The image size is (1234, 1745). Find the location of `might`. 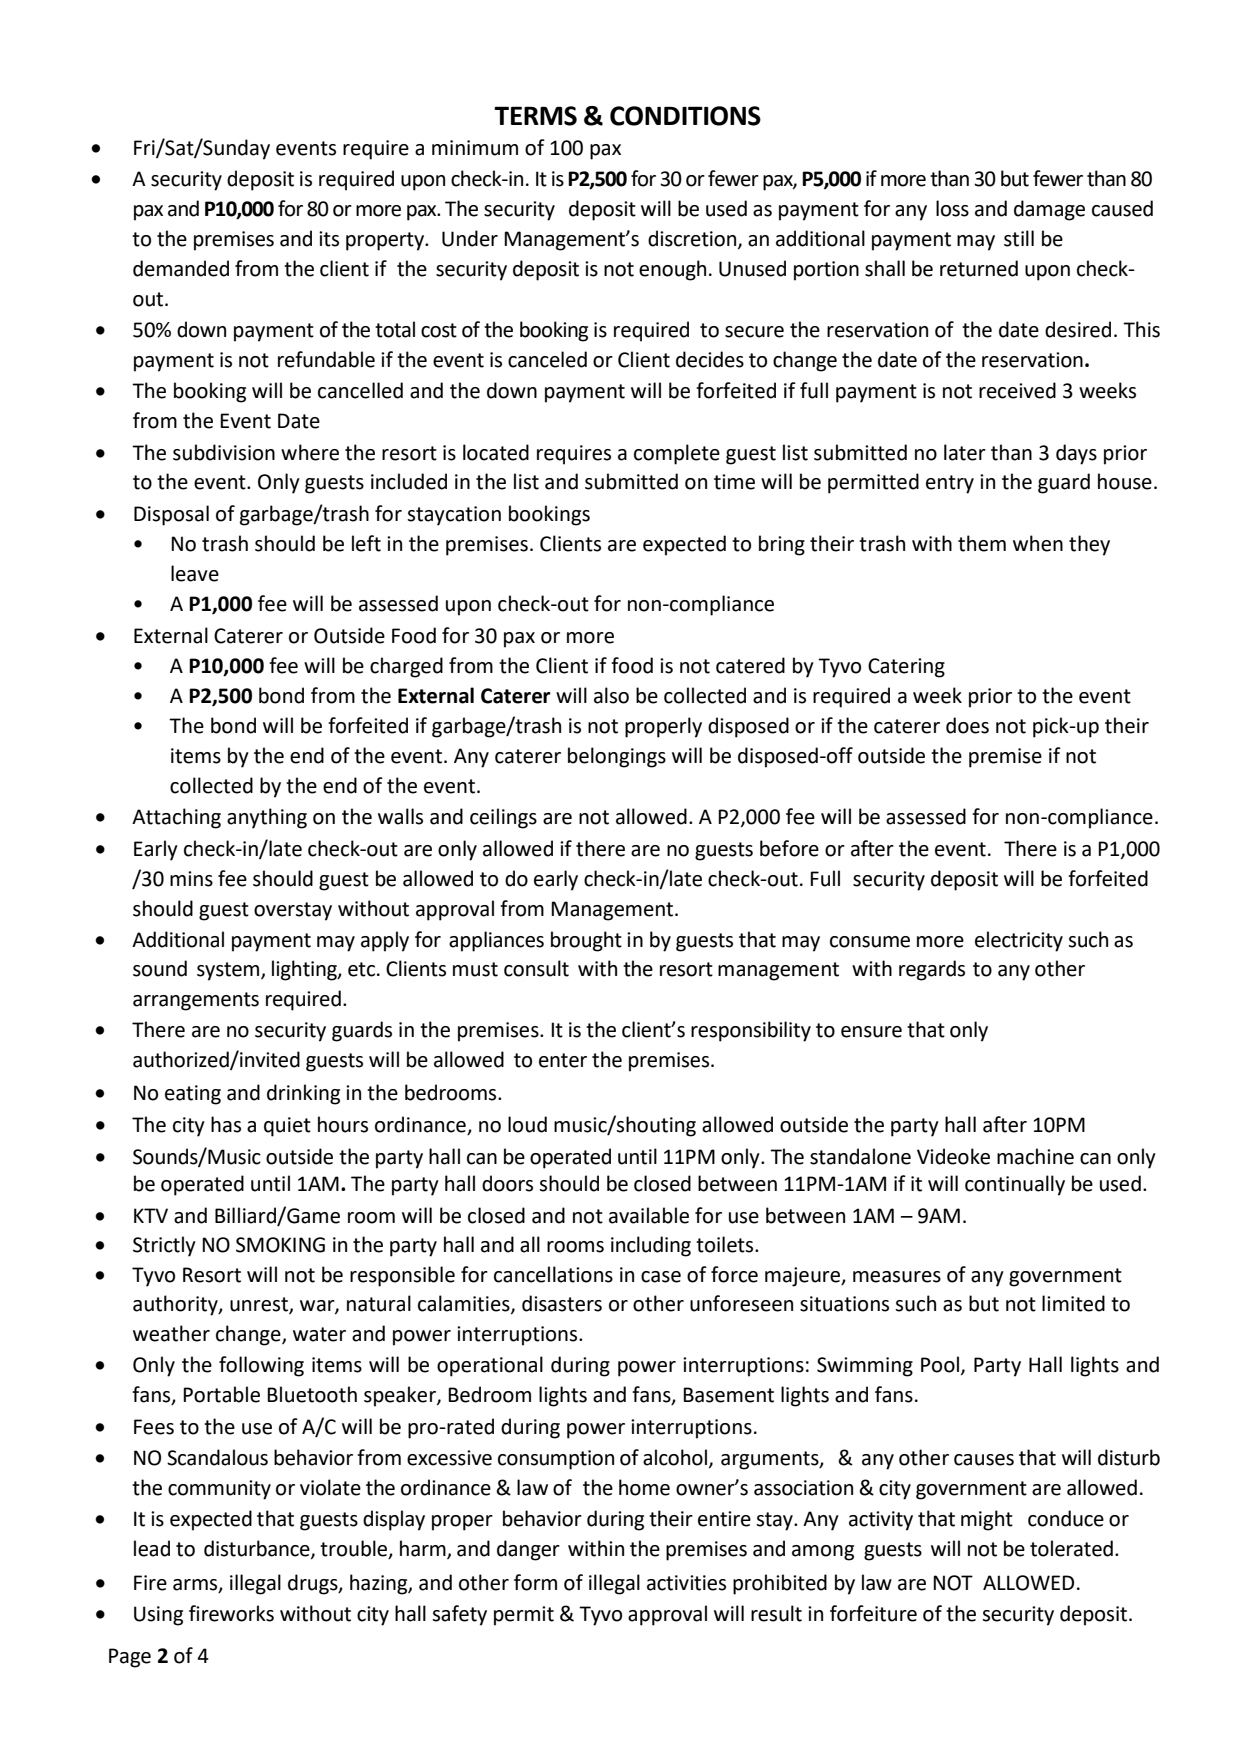

might is located at coordinates (987, 1520).
